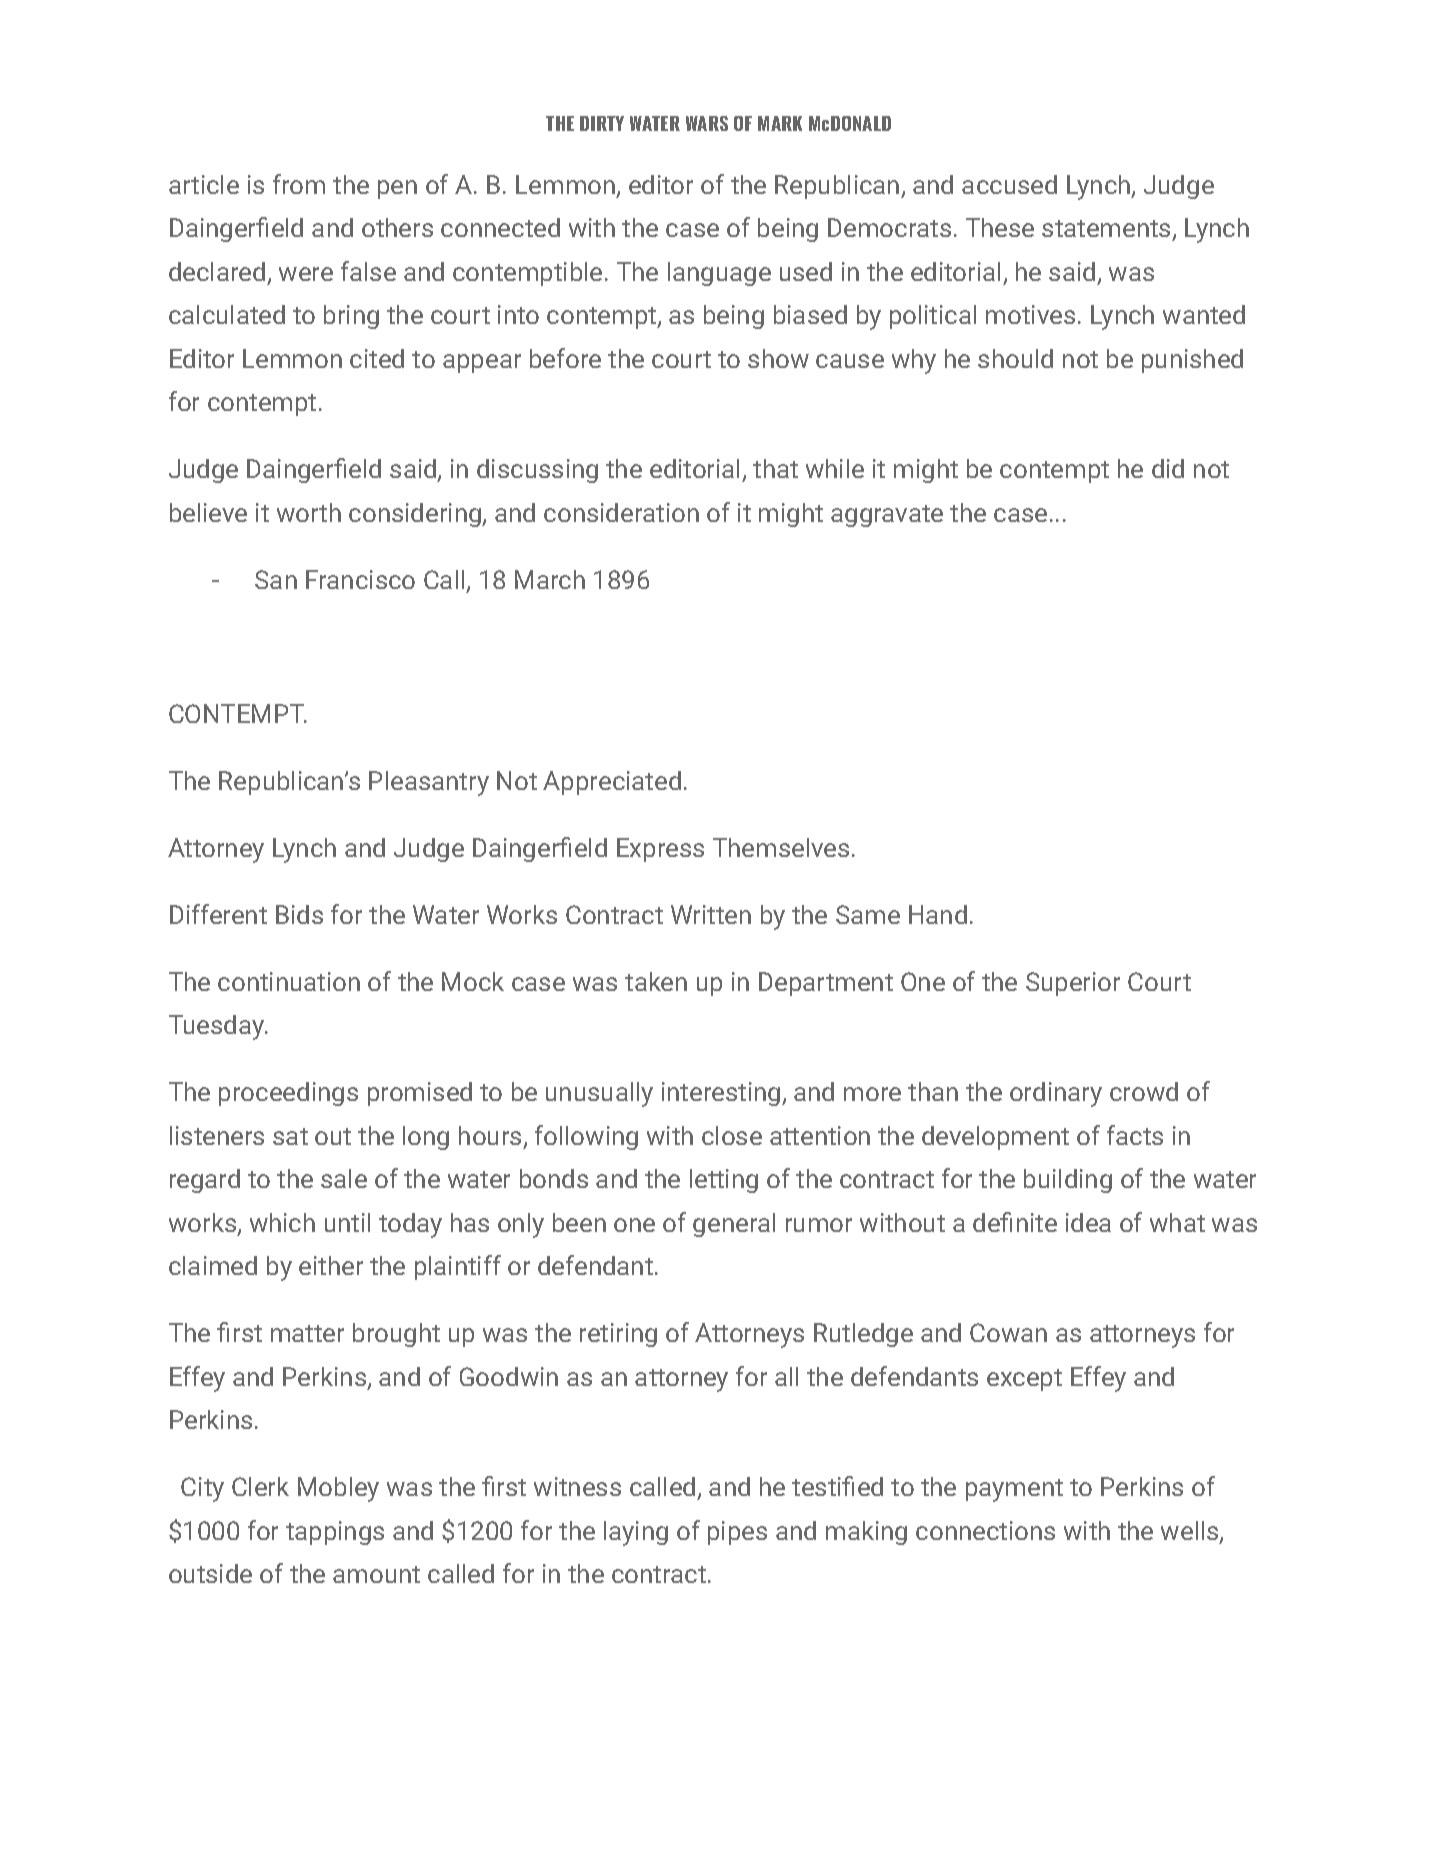 The width and height of the image is (1440, 1863). Describe the element at coordinates (1068, 1181) in the image. I see `building` at that location.
